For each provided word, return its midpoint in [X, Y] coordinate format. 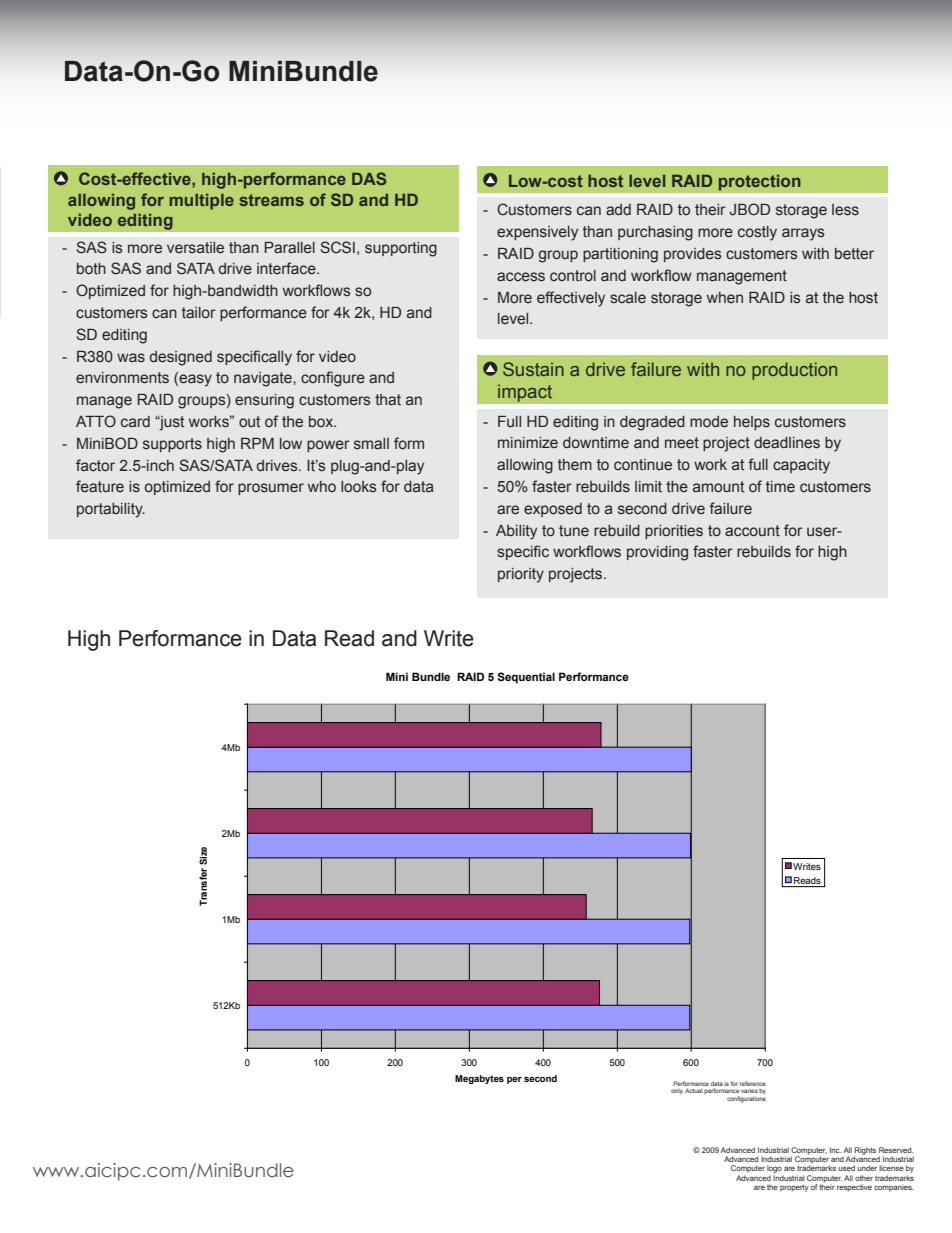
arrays [803, 234]
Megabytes [479, 1079]
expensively [537, 233]
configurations [746, 1098]
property [794, 1188]
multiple [202, 202]
